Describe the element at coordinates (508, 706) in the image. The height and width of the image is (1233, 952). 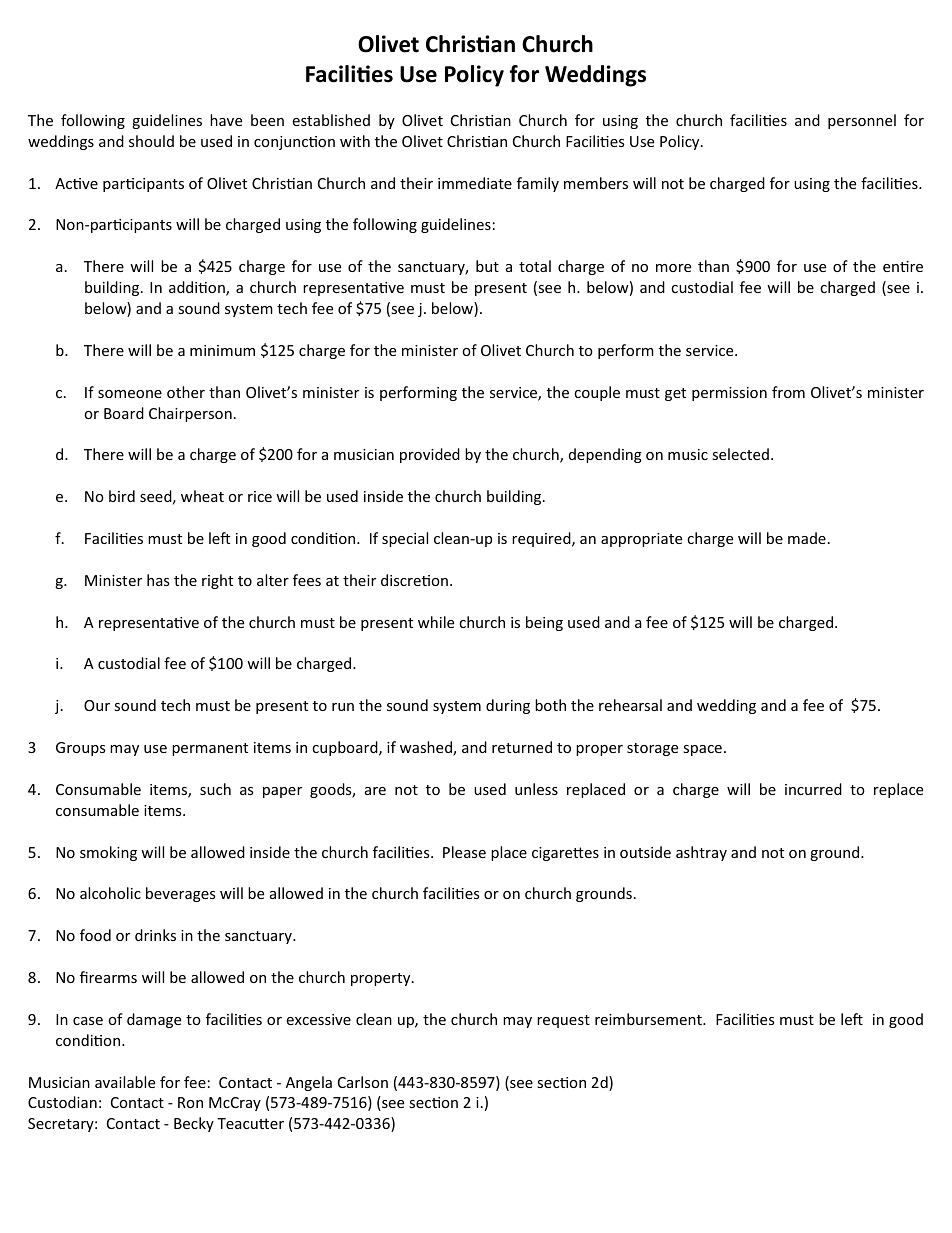
I see `during` at that location.
